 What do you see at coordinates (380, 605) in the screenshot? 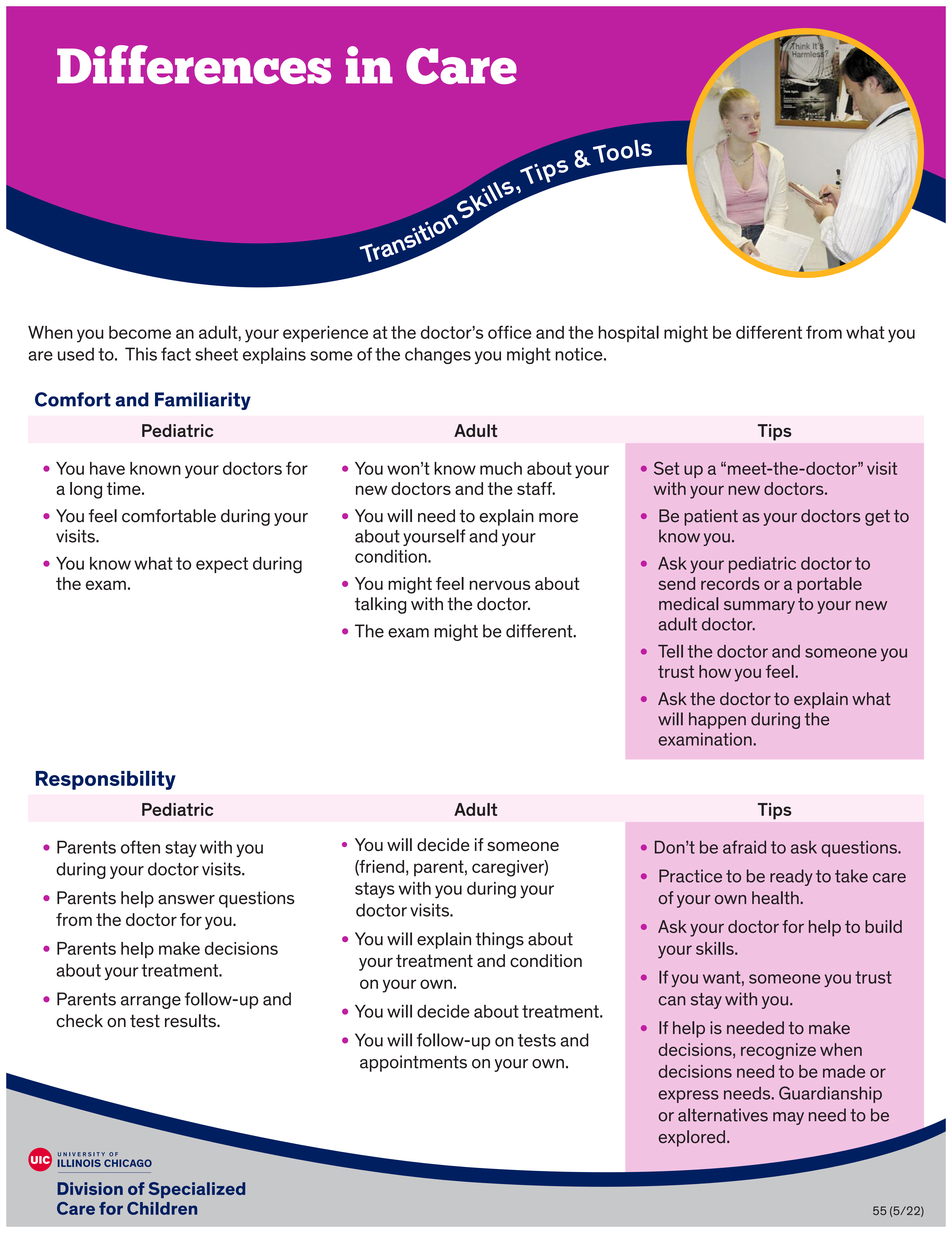
I see `talking` at bounding box center [380, 605].
